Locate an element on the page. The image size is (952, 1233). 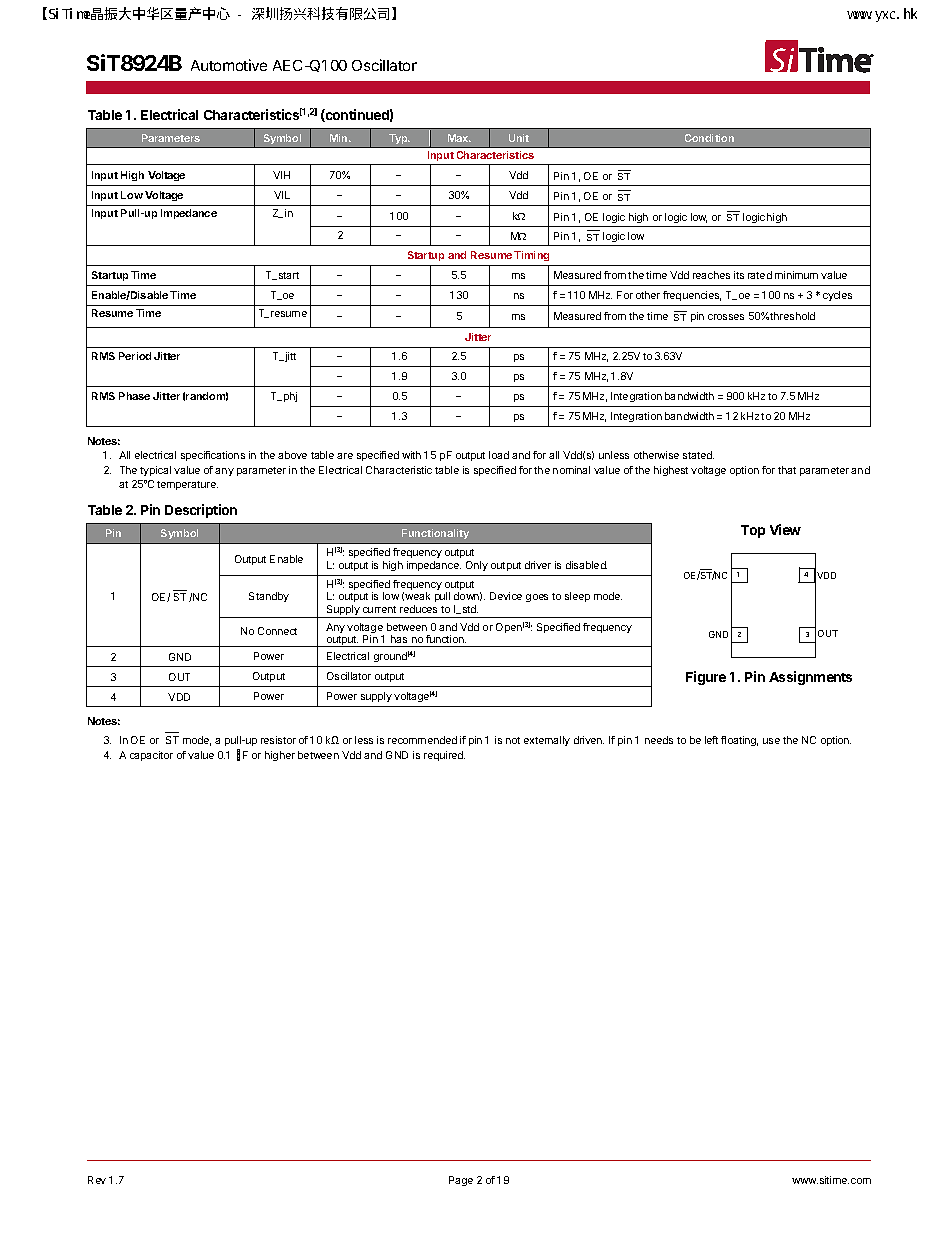
Max is located at coordinates (459, 138).
